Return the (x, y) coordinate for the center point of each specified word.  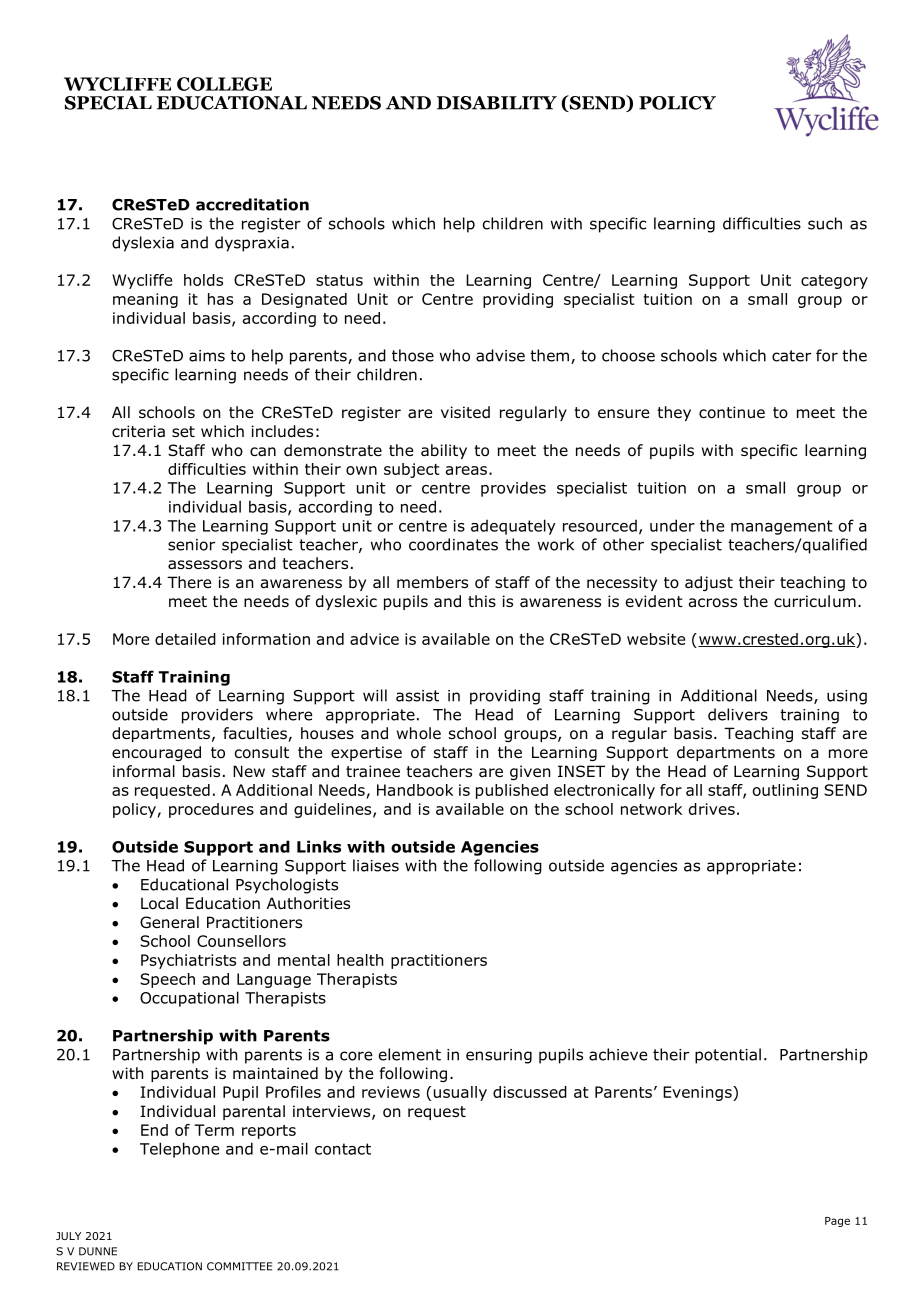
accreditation (252, 204)
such (825, 223)
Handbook (415, 790)
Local (159, 903)
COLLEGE (224, 84)
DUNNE (98, 1251)
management (782, 527)
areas (466, 470)
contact (343, 1149)
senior (191, 545)
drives (712, 809)
